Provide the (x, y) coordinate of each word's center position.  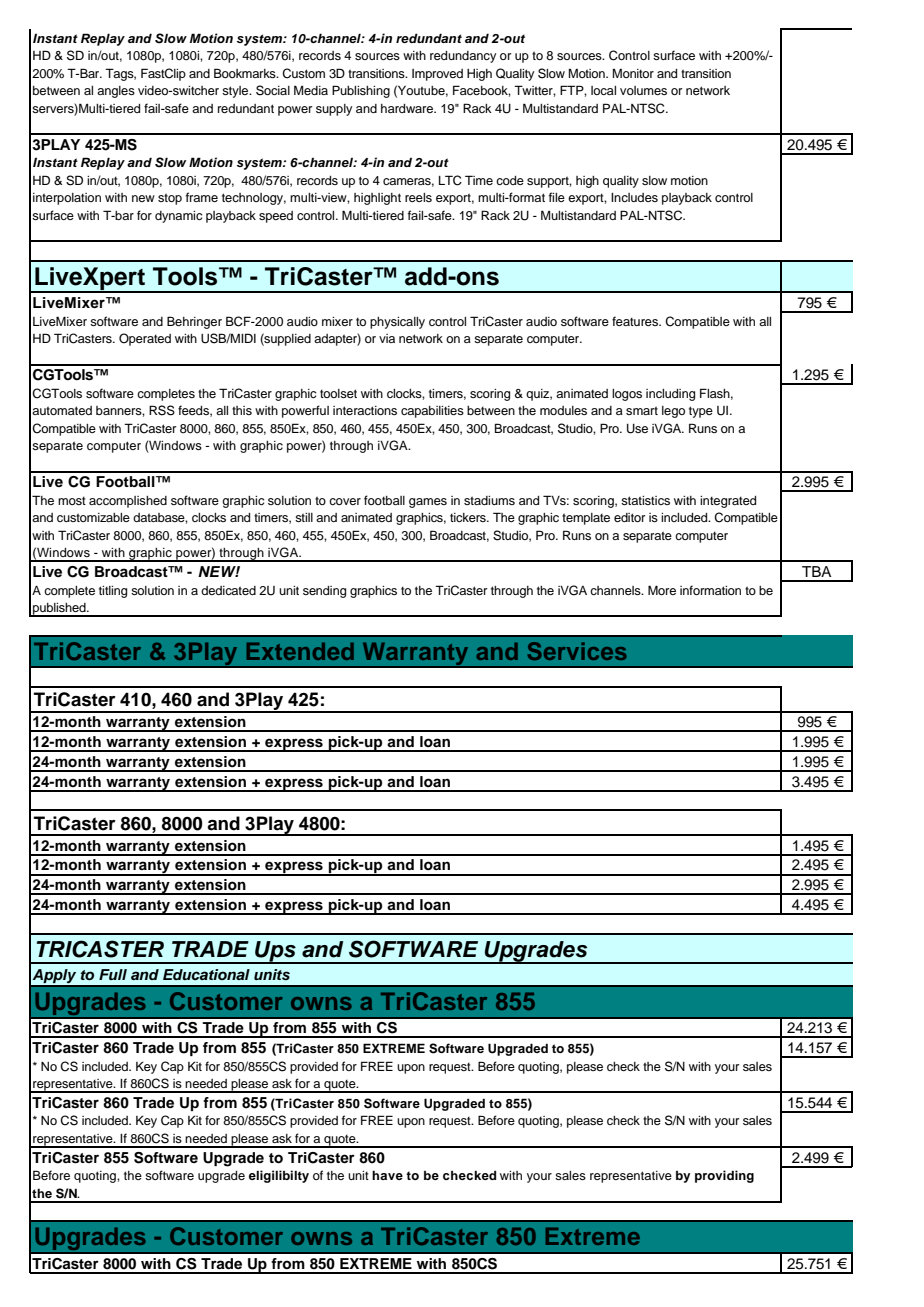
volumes (643, 90)
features (636, 321)
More (662, 590)
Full (113, 974)
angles (116, 92)
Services (577, 651)
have (387, 1175)
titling (113, 592)
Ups (275, 952)
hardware (408, 108)
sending (324, 592)
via (387, 338)
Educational (206, 974)
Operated (145, 339)
